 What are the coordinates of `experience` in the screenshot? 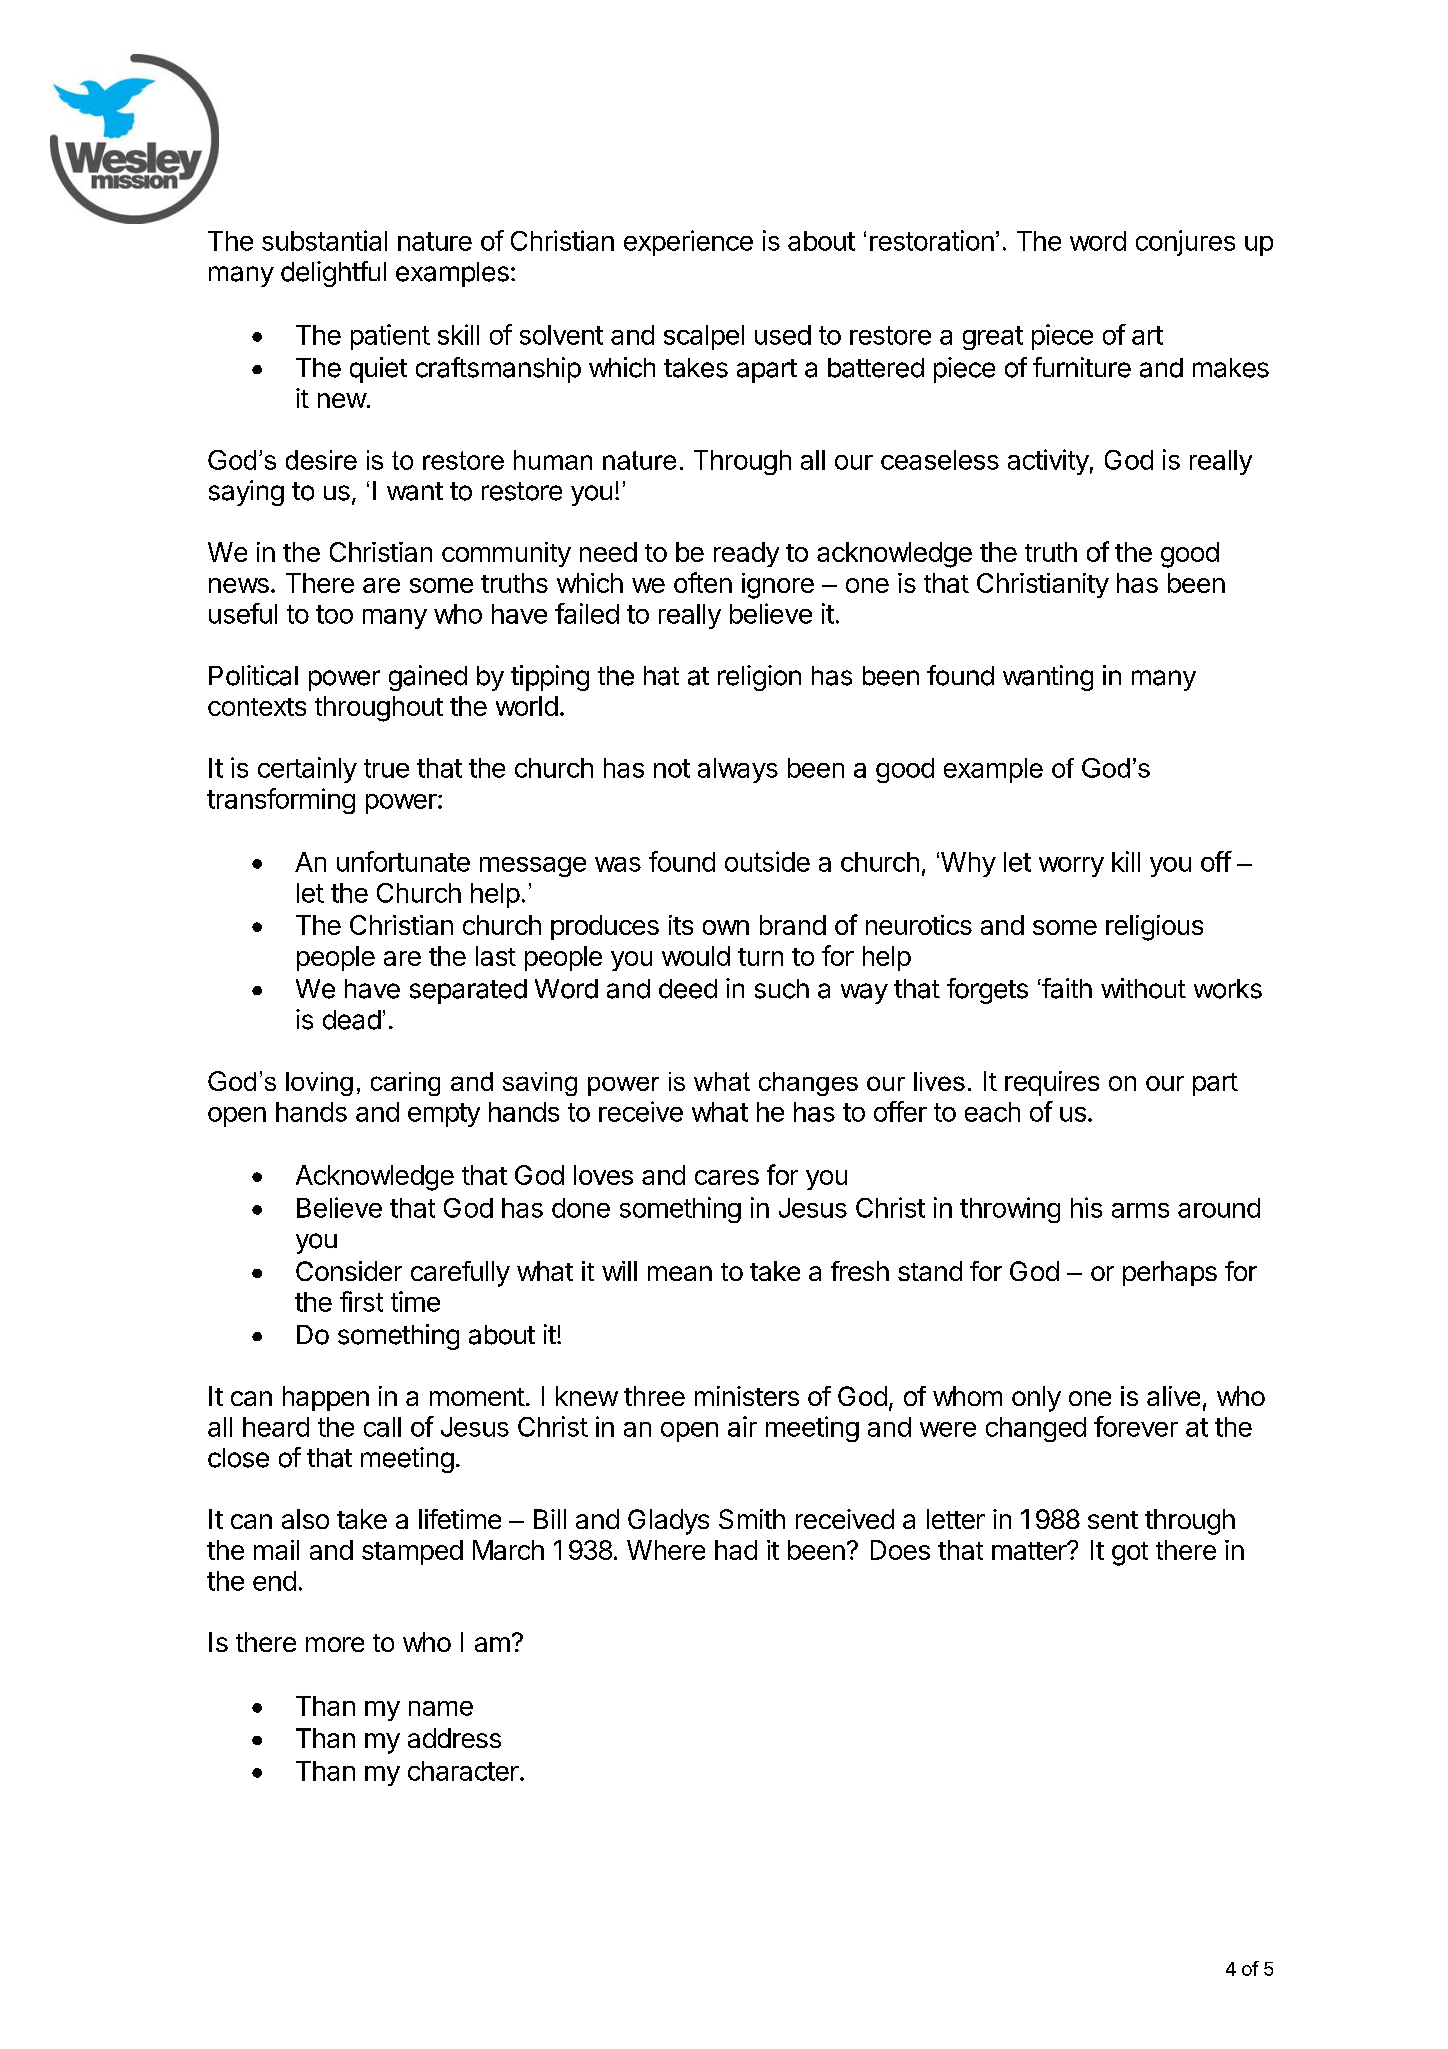 It's located at (688, 243).
